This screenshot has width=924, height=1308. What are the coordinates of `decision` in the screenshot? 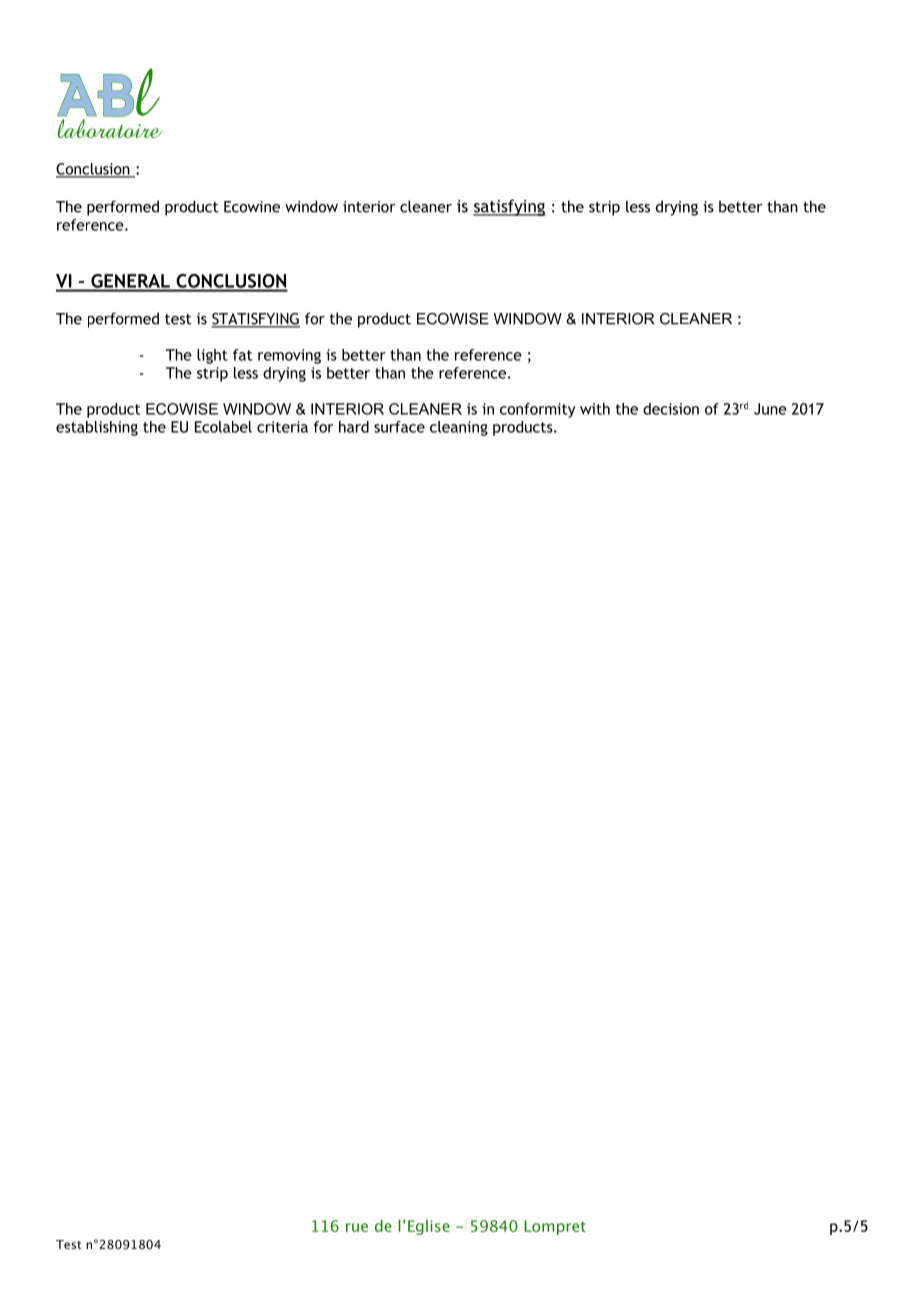 It's located at (671, 409).
